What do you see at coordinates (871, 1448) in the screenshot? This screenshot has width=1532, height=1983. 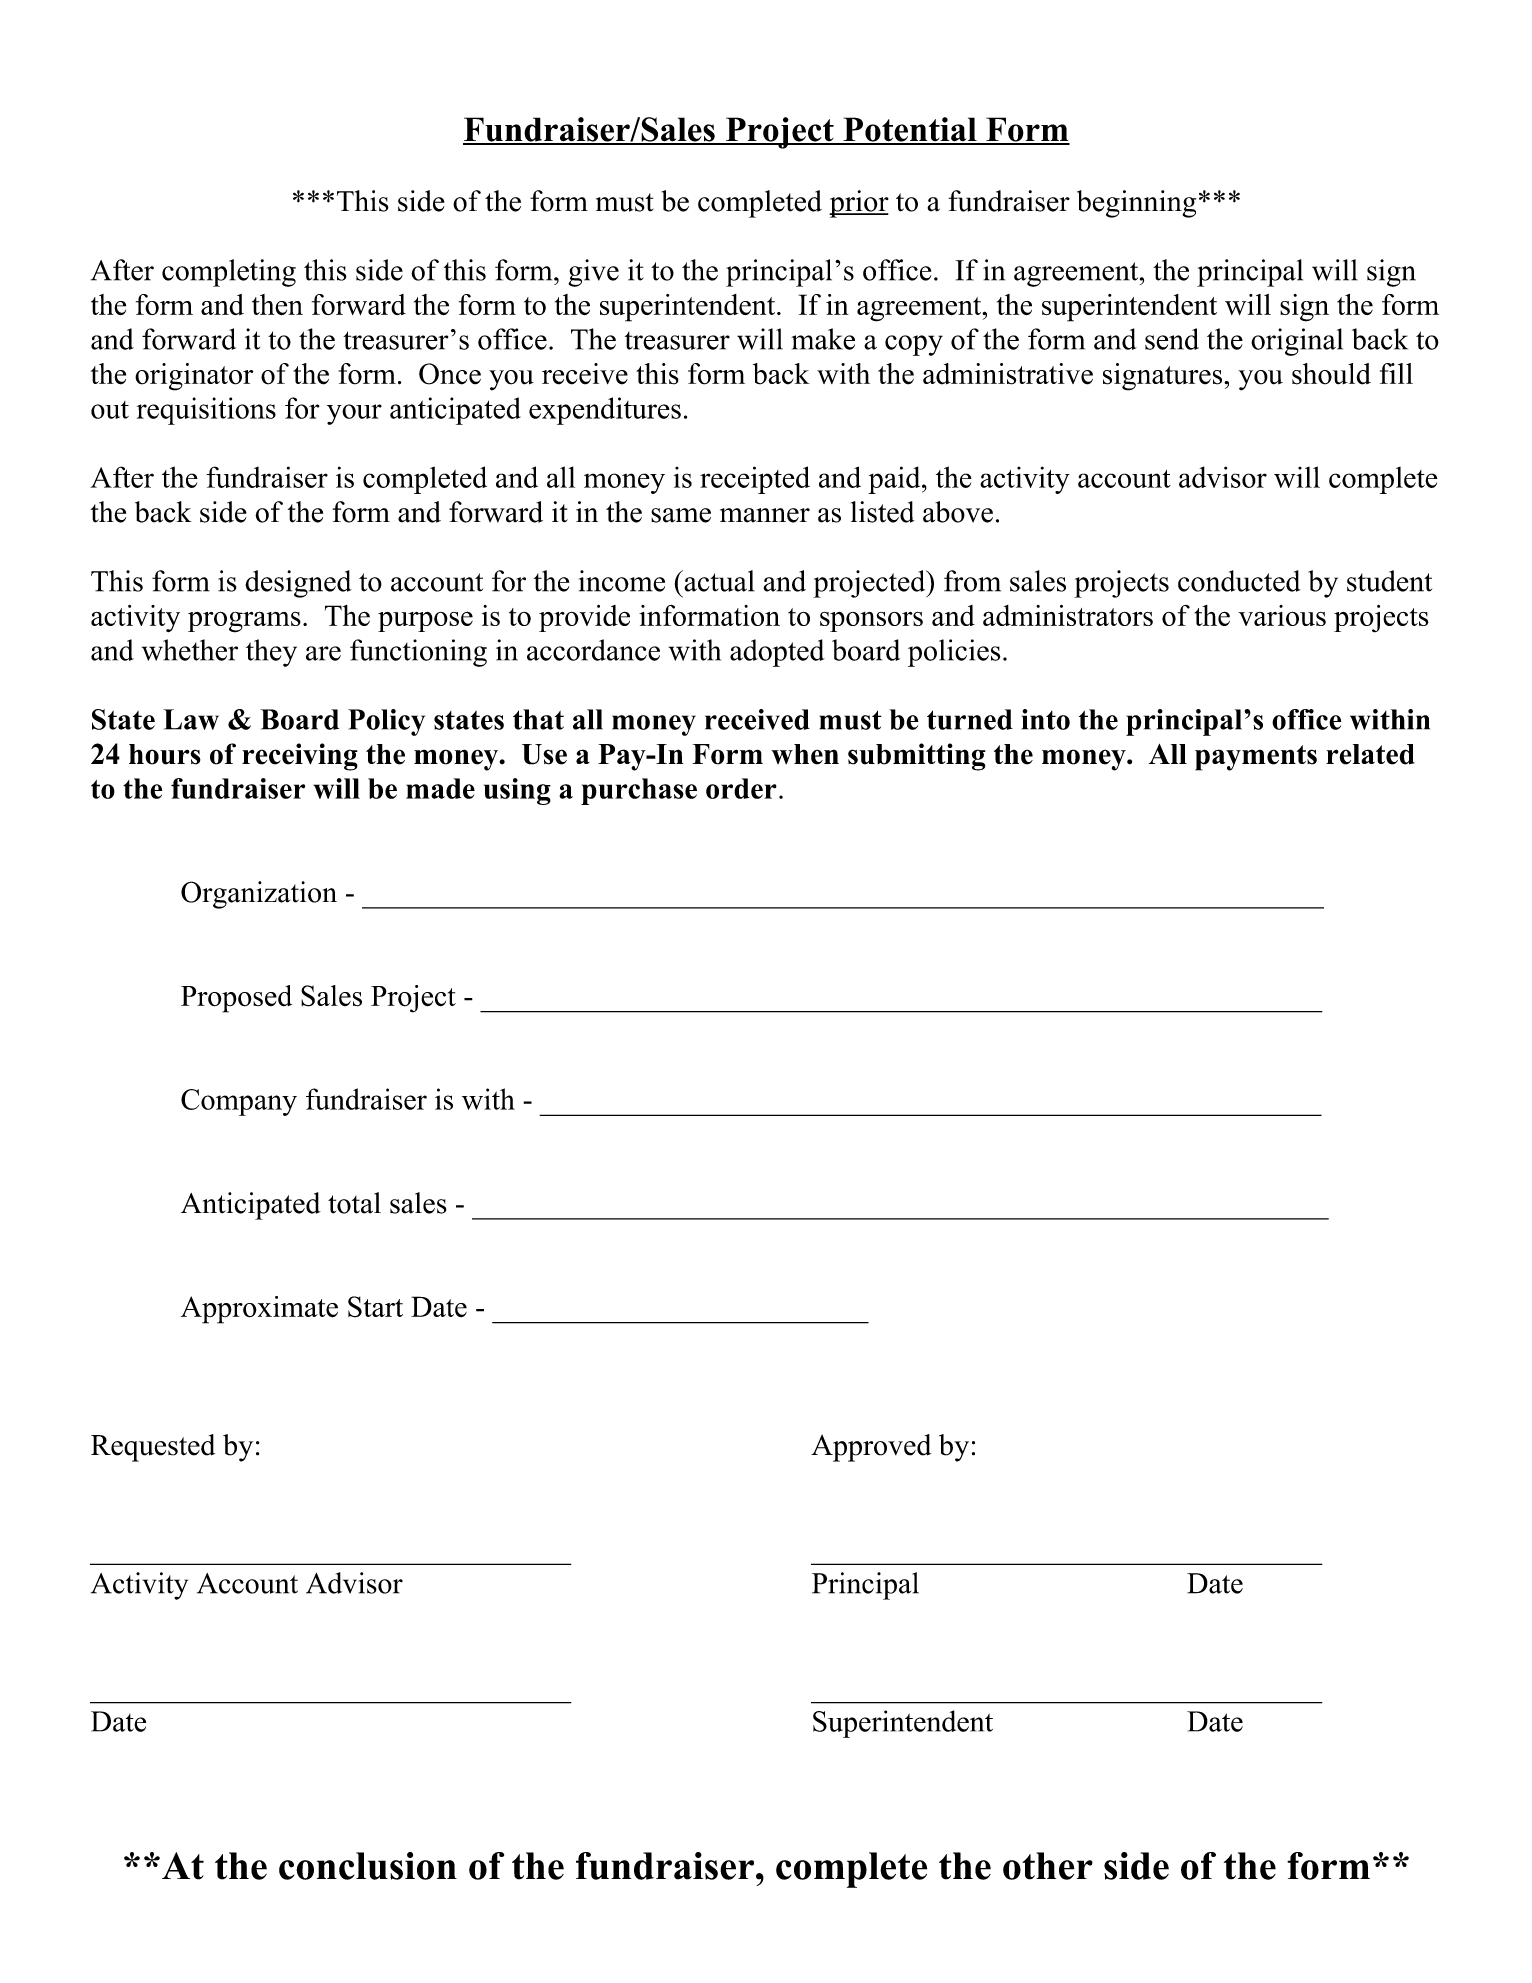 I see `Approved` at bounding box center [871, 1448].
